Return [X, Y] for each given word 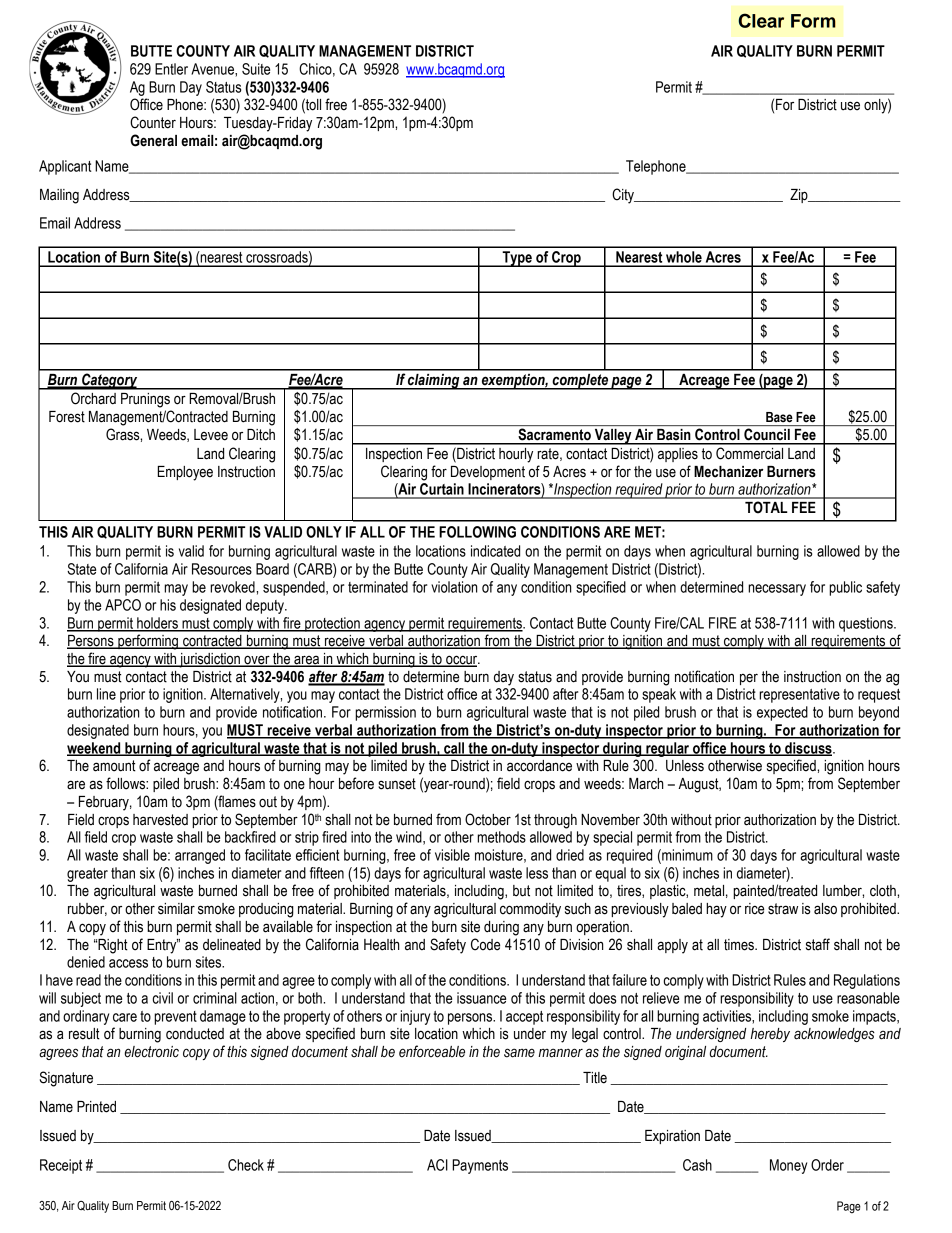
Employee [185, 473]
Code [485, 944]
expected [782, 713]
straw [783, 909]
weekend [95, 749]
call [454, 749]
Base [779, 417]
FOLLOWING [477, 532]
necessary [777, 590]
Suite [256, 69]
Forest [67, 417]
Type [517, 259]
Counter [153, 122]
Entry [163, 946]
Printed [96, 1107]
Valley [613, 437]
